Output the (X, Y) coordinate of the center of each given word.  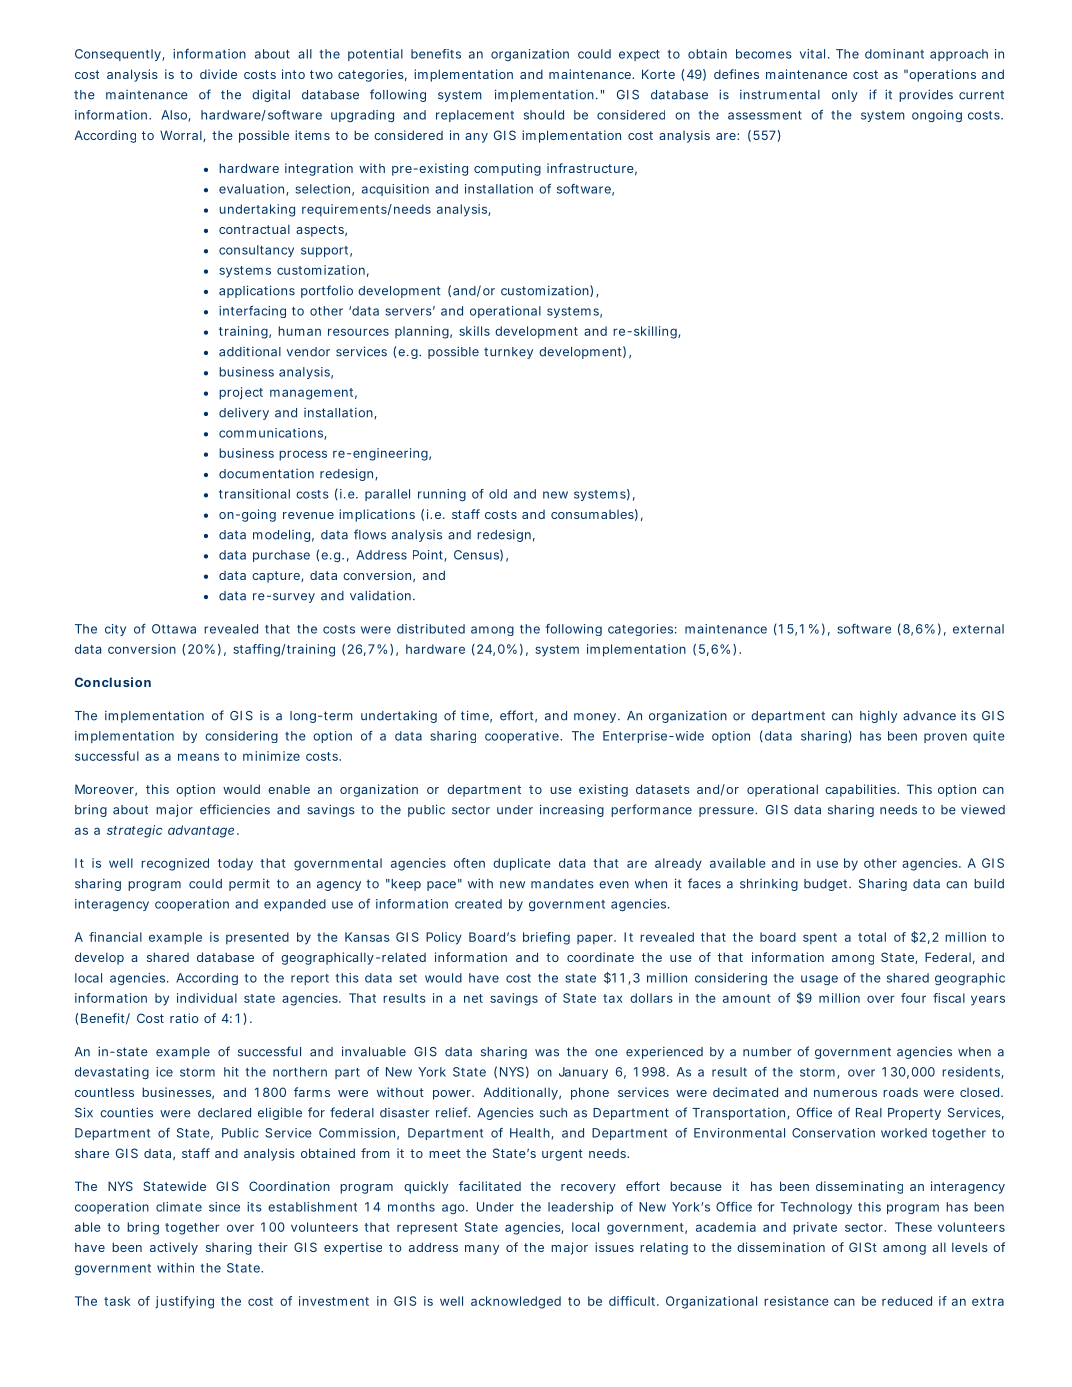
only (845, 96)
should (544, 115)
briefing (546, 938)
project (241, 393)
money (595, 718)
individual (207, 998)
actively (174, 1248)
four (913, 998)
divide (218, 74)
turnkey (508, 353)
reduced (907, 1301)
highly (878, 716)
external (978, 629)
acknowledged (516, 1302)
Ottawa (174, 629)
